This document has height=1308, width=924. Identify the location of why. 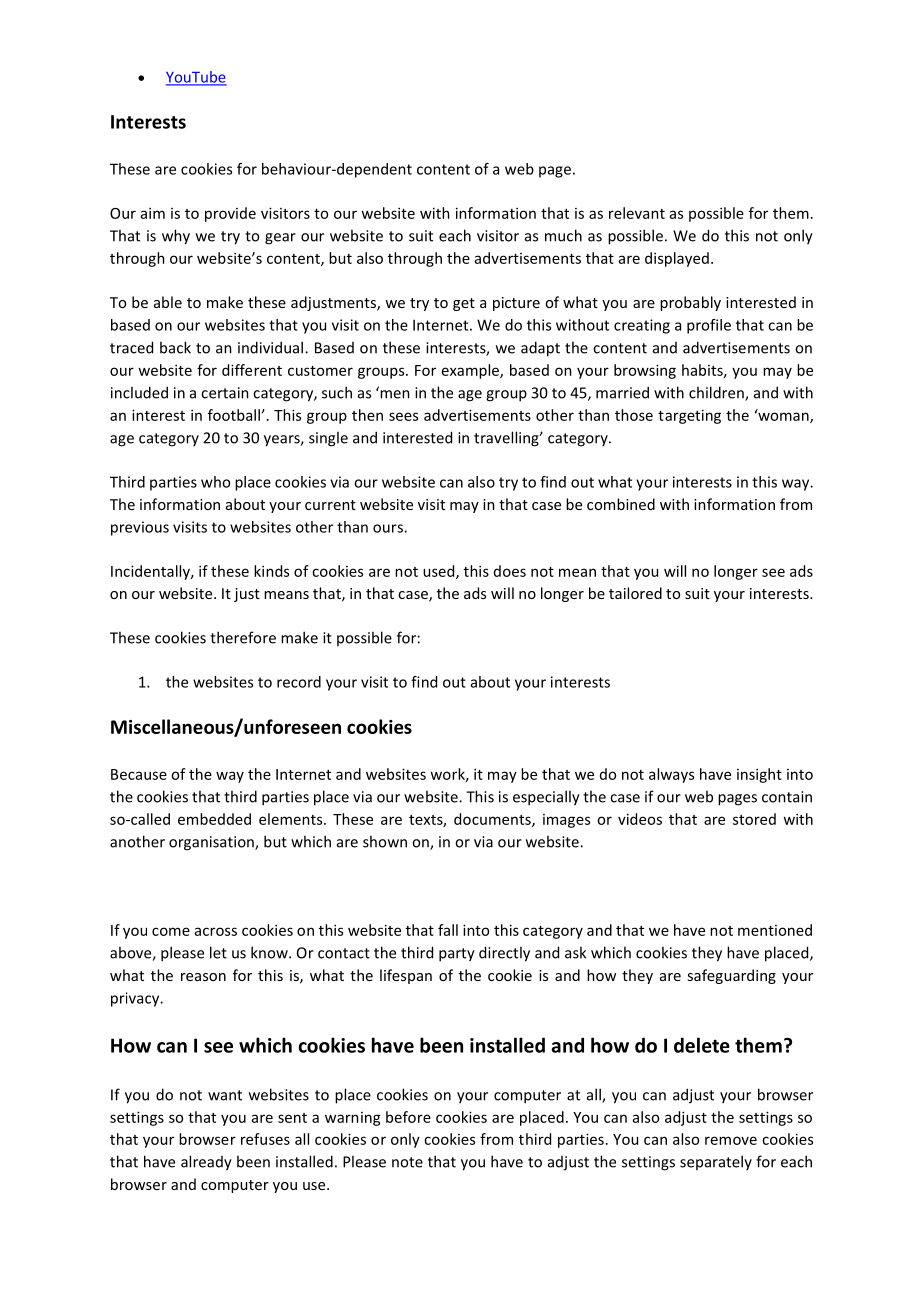
(176, 237).
